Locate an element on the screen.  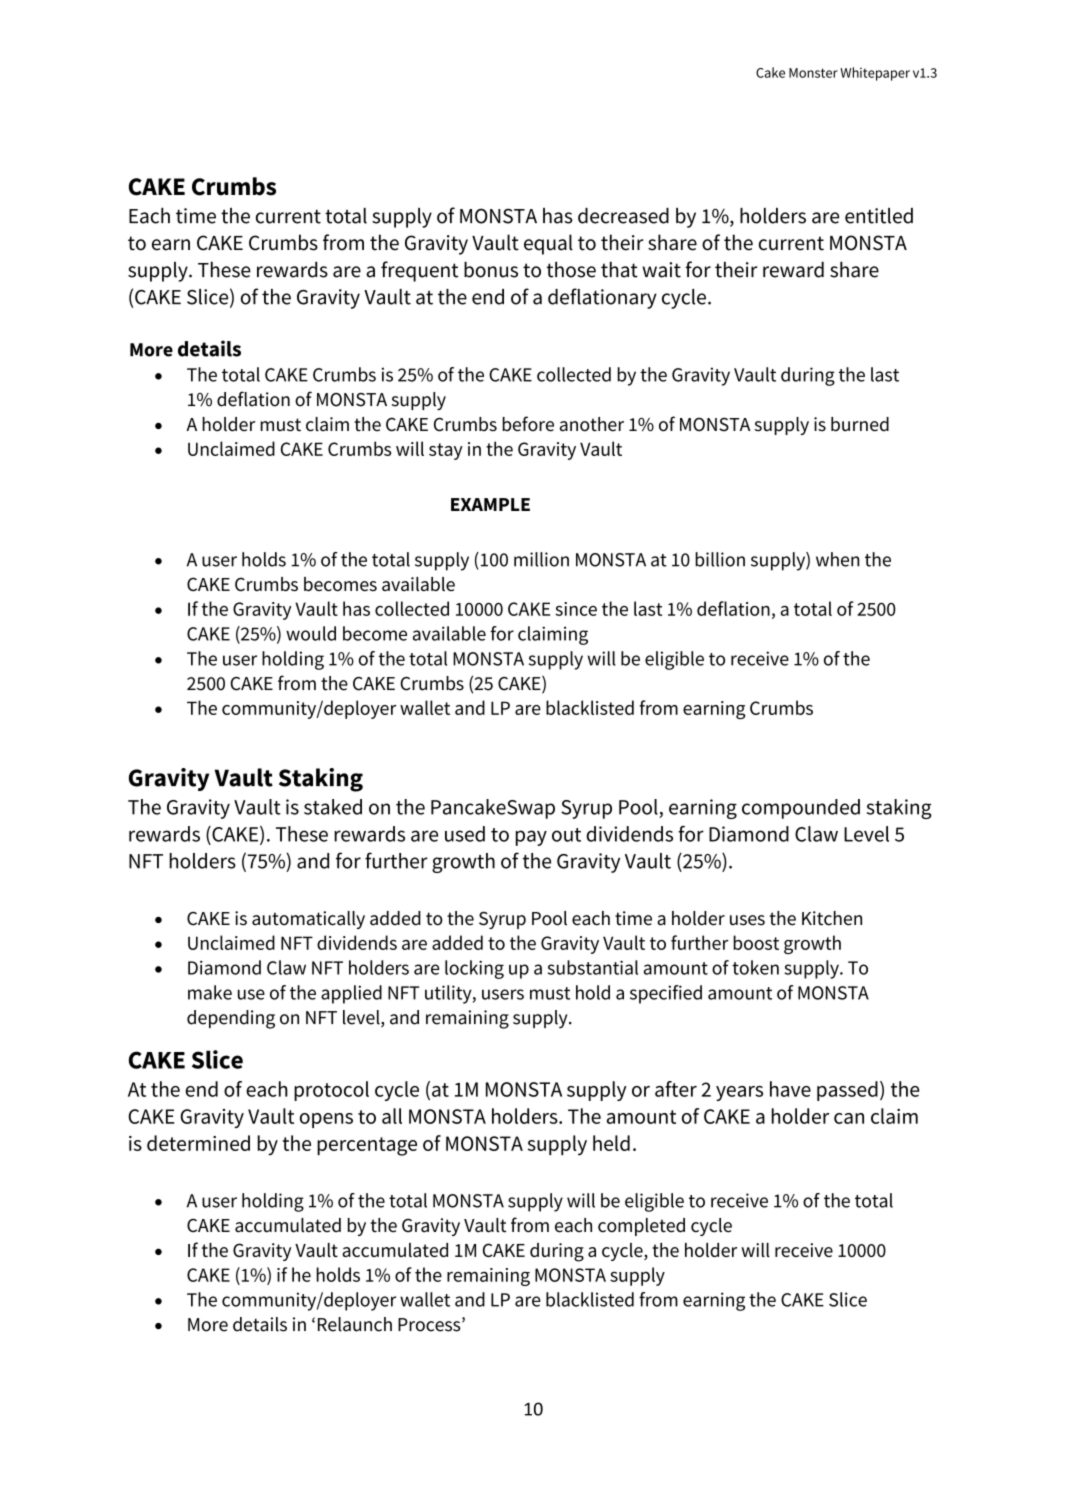
Relaunch is located at coordinates (355, 1324).
